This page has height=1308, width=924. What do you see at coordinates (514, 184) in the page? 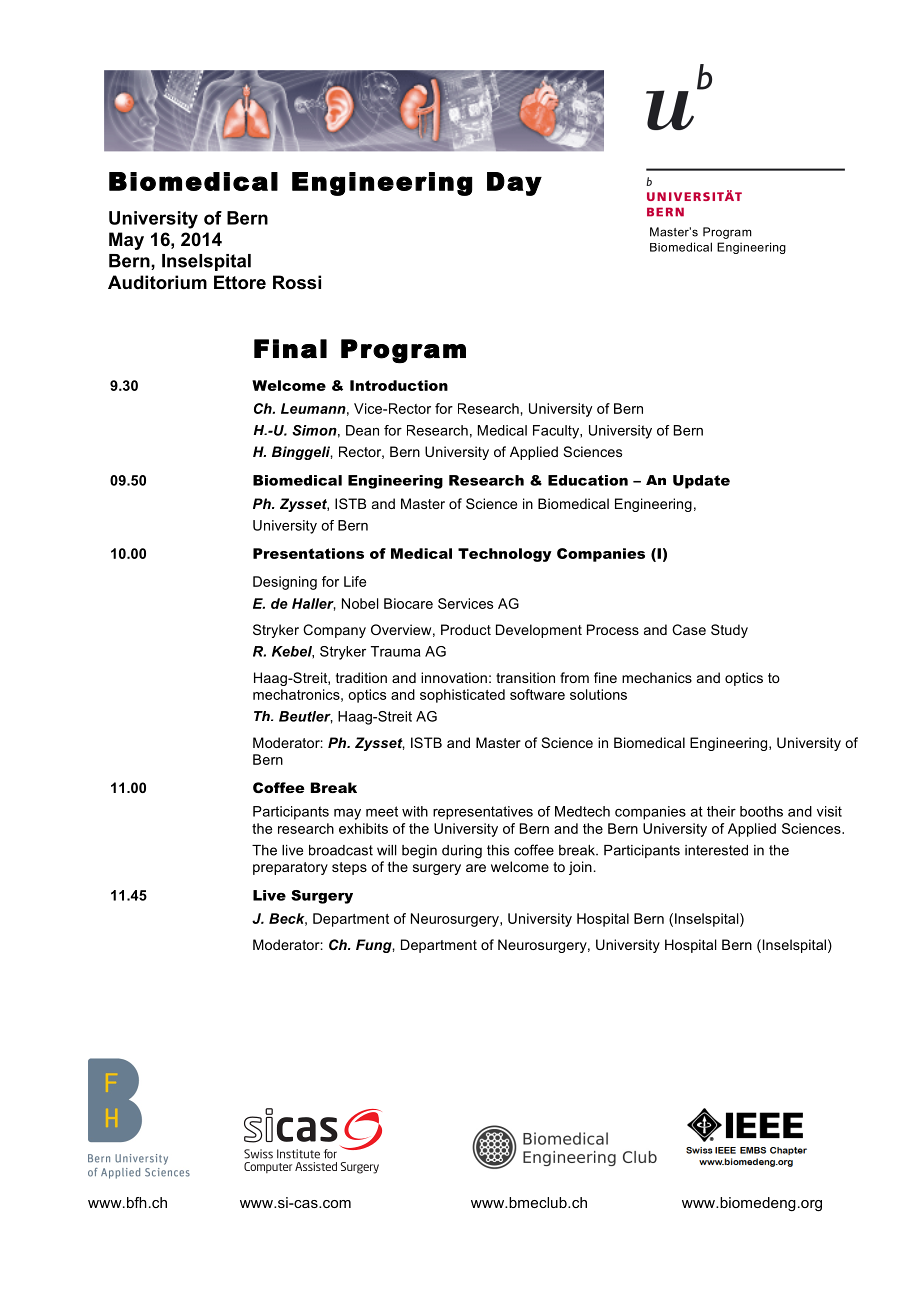
I see `Day` at bounding box center [514, 184].
